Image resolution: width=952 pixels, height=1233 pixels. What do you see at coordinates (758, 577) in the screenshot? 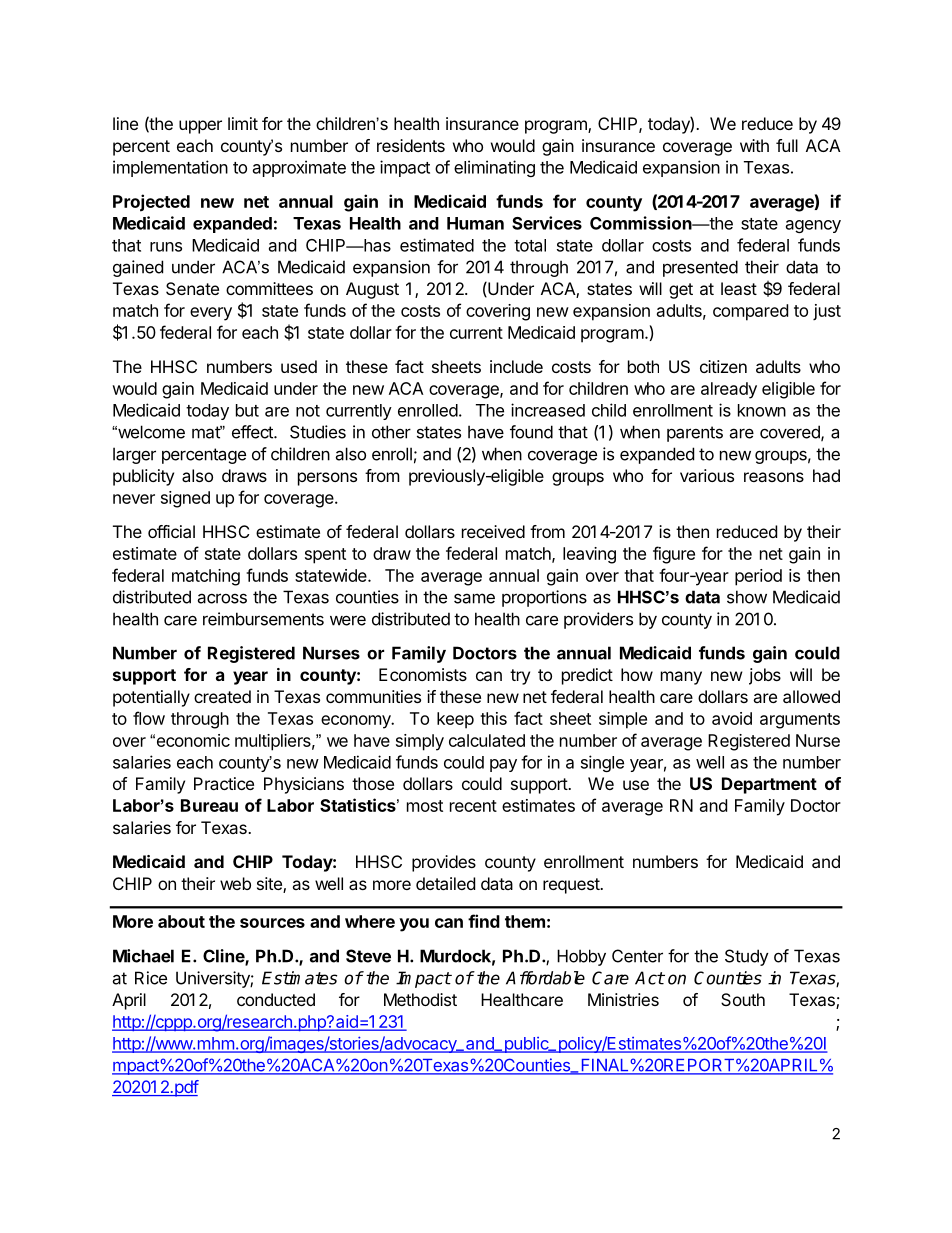
I see `period` at bounding box center [758, 577].
